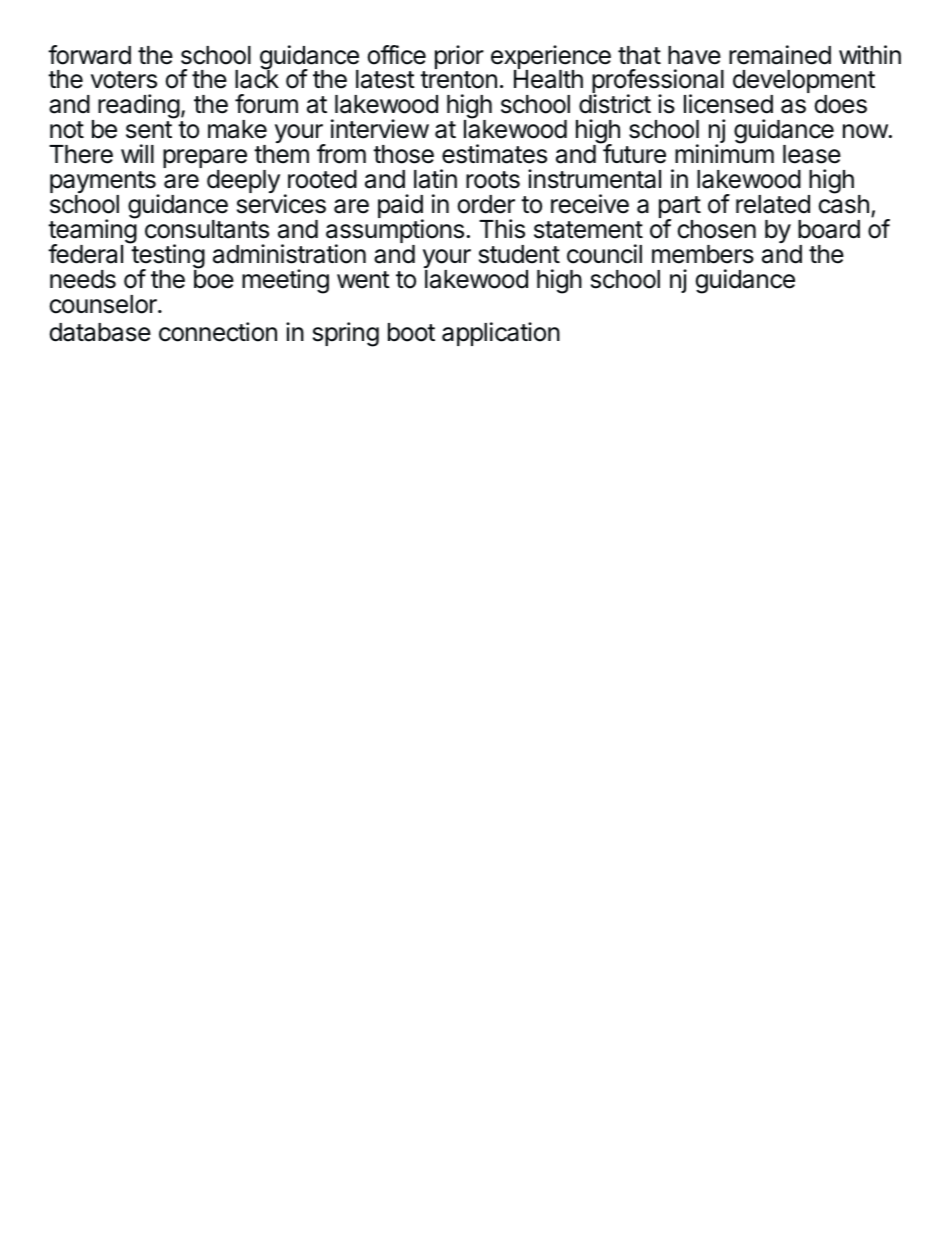 The width and height of the screenshot is (952, 1233). What do you see at coordinates (486, 204) in the screenshot?
I see `order` at bounding box center [486, 204].
